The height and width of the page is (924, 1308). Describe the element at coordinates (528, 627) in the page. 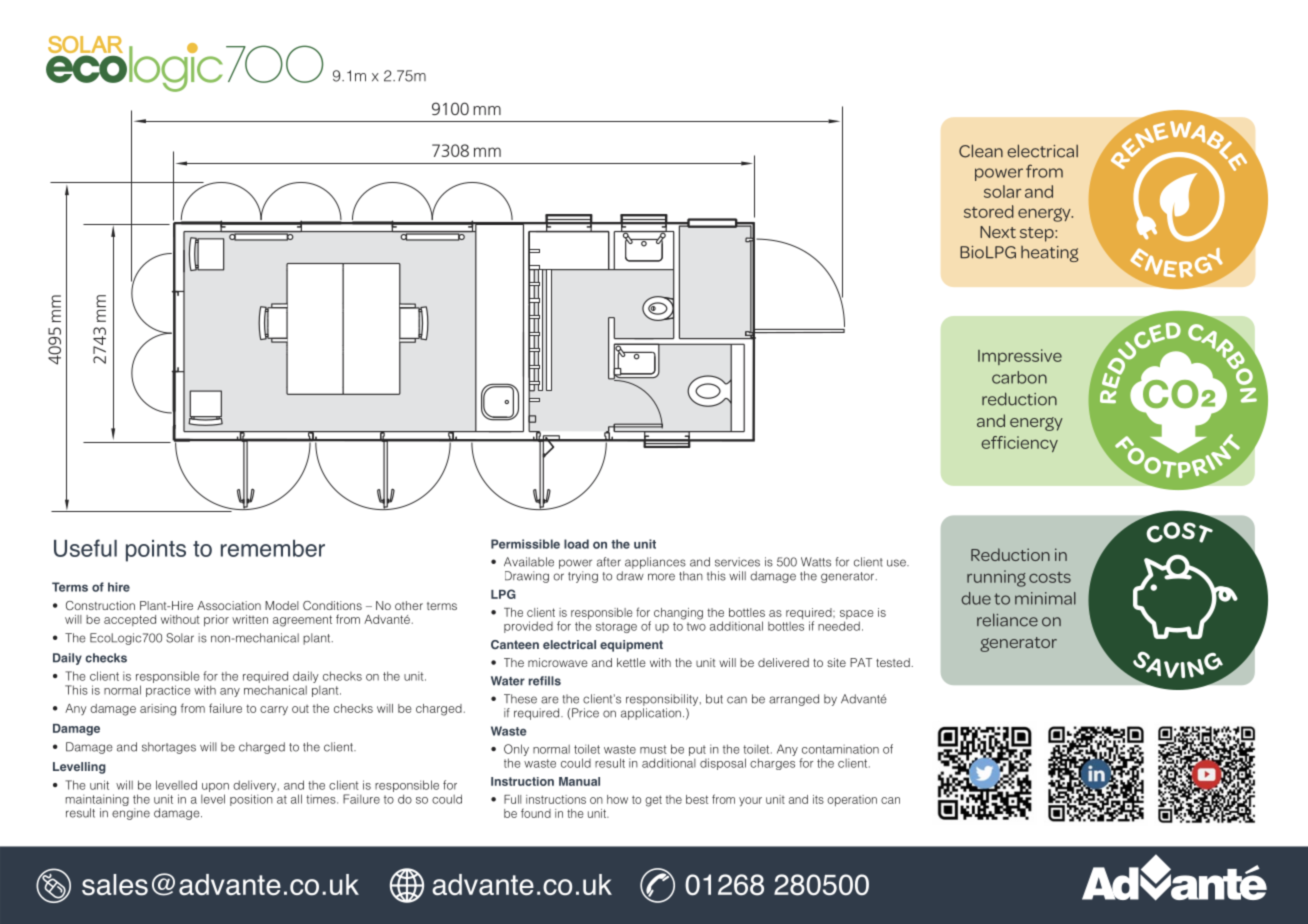

I see `provided` at that location.
